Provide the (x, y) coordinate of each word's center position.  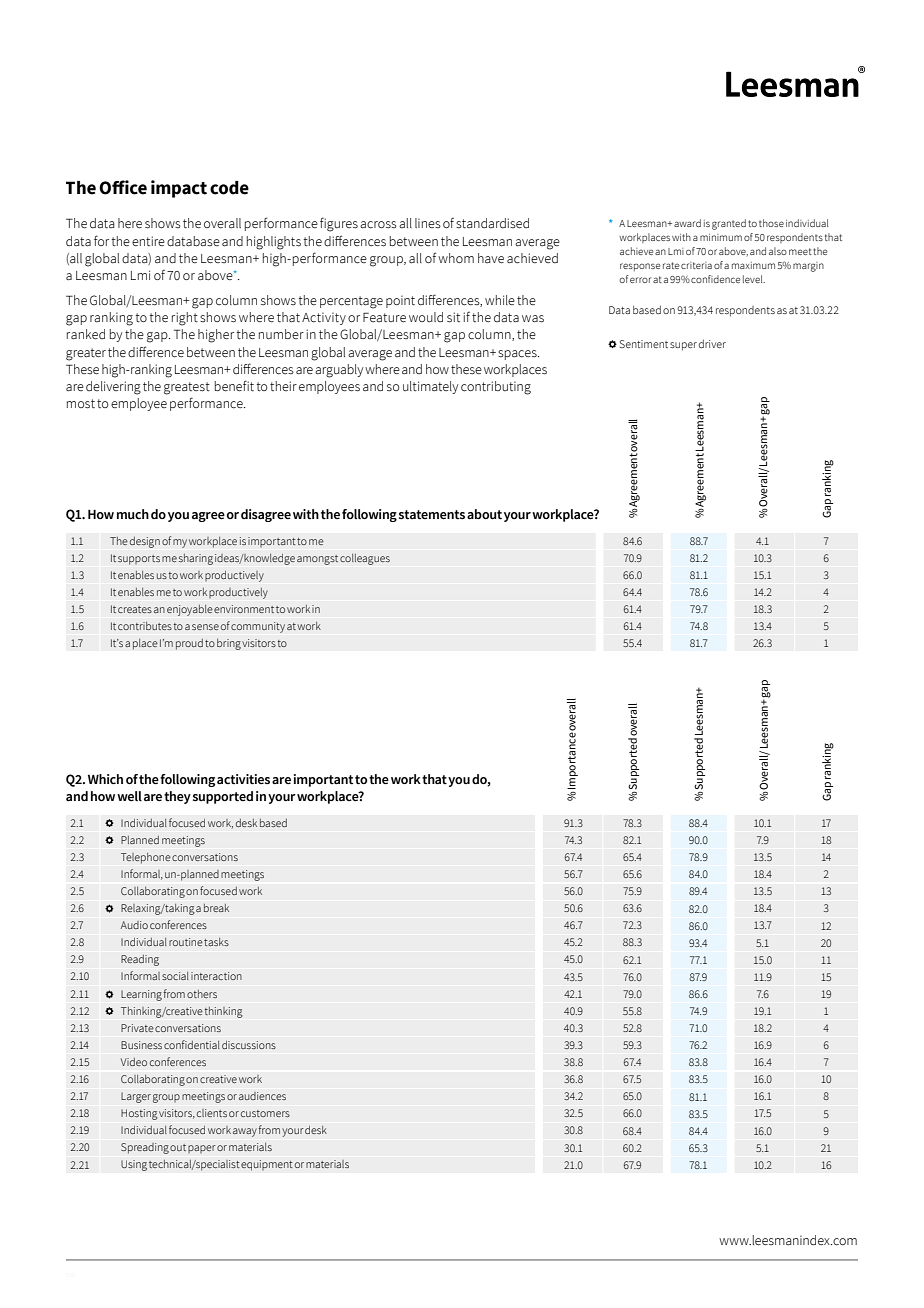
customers (265, 1113)
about (484, 514)
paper (202, 1149)
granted (729, 224)
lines (428, 223)
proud (189, 644)
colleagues (365, 559)
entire (148, 241)
